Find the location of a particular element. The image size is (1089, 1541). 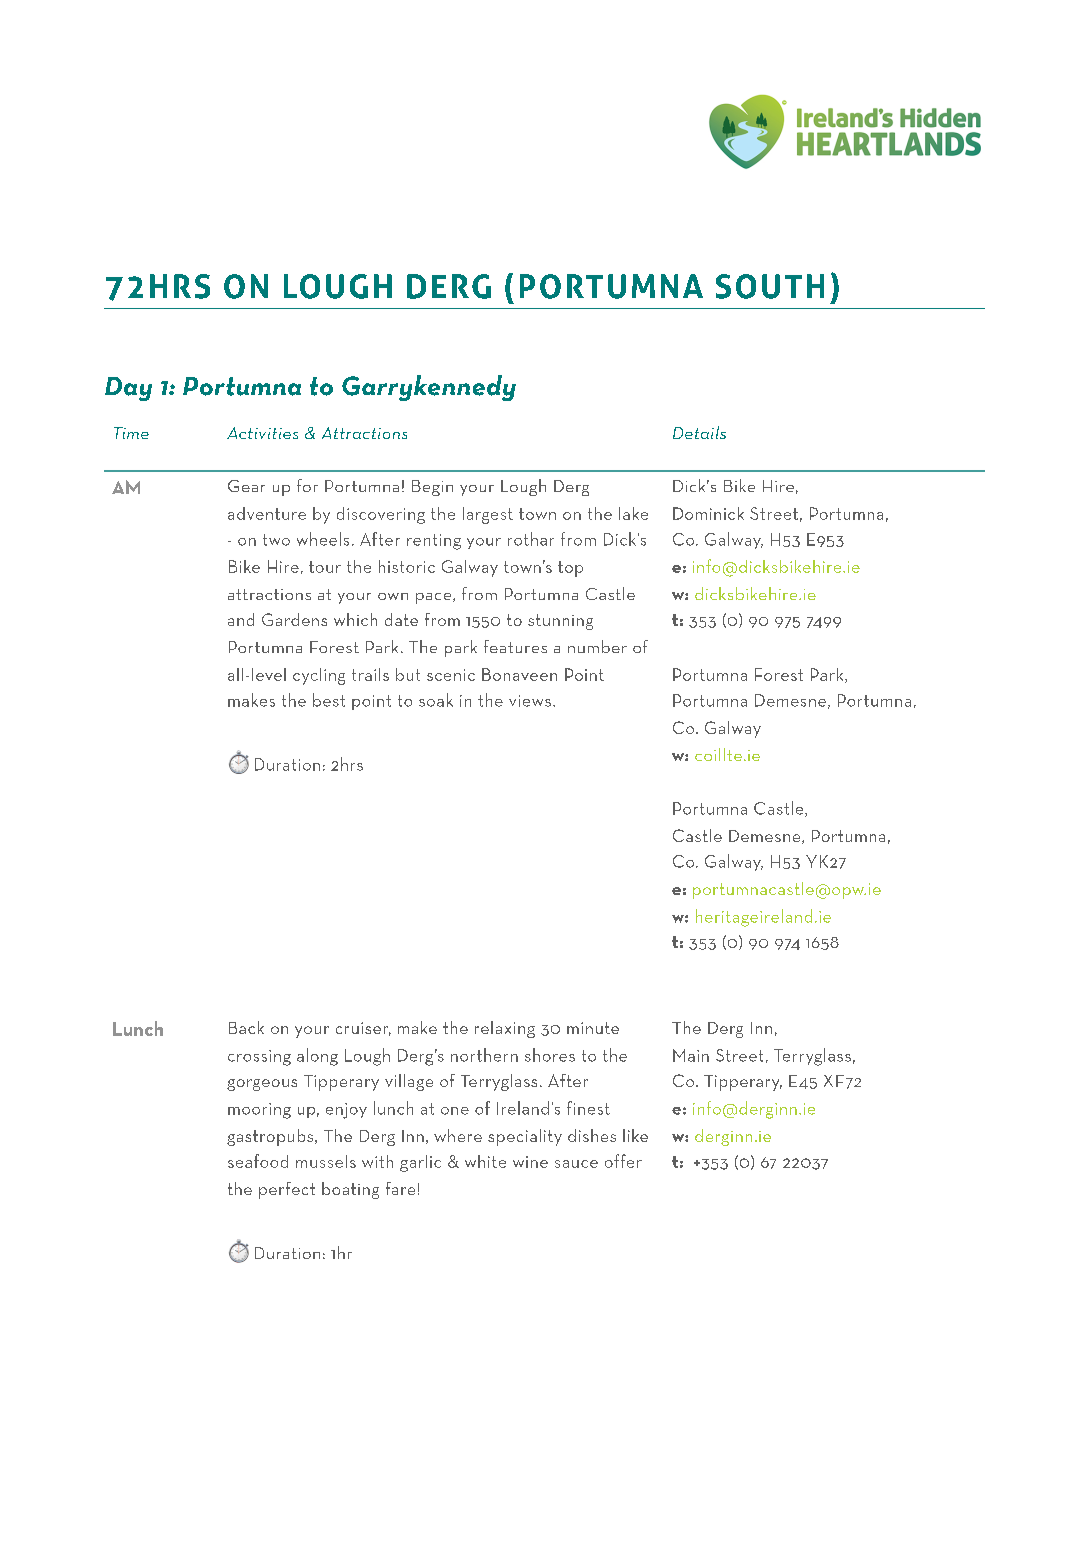

white is located at coordinates (485, 1161).
